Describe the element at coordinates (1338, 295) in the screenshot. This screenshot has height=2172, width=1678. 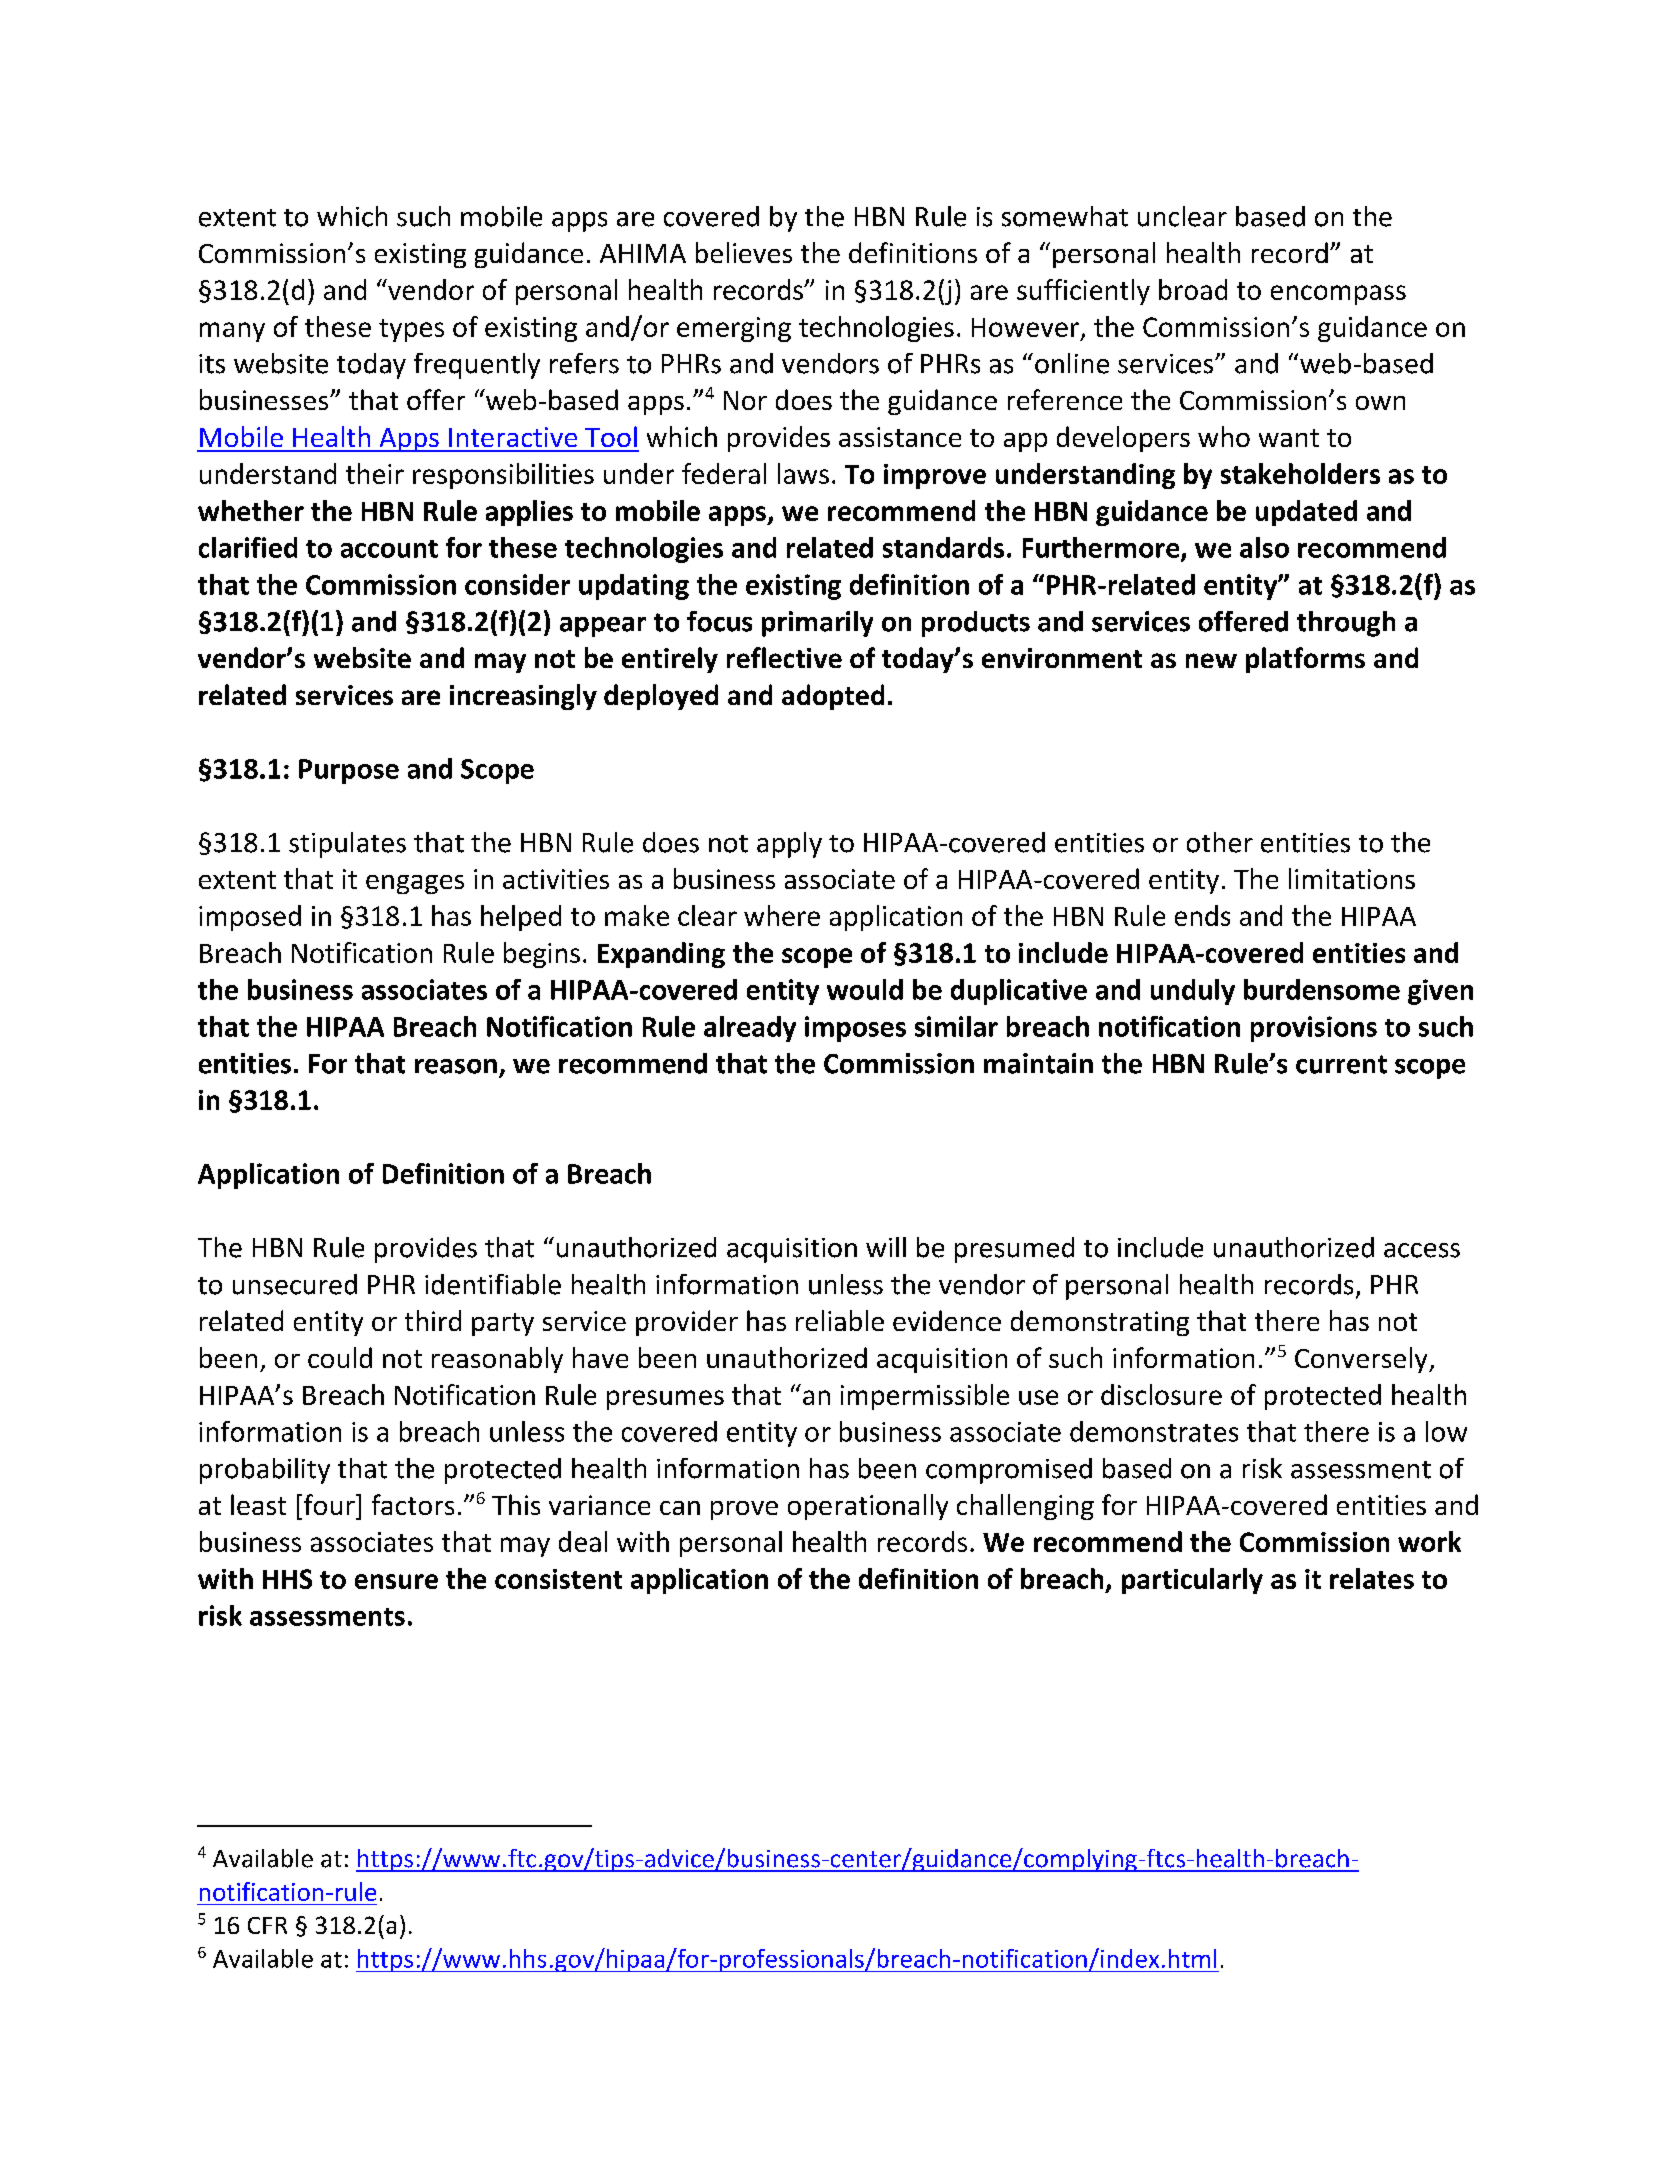
I see `encompass` at that location.
